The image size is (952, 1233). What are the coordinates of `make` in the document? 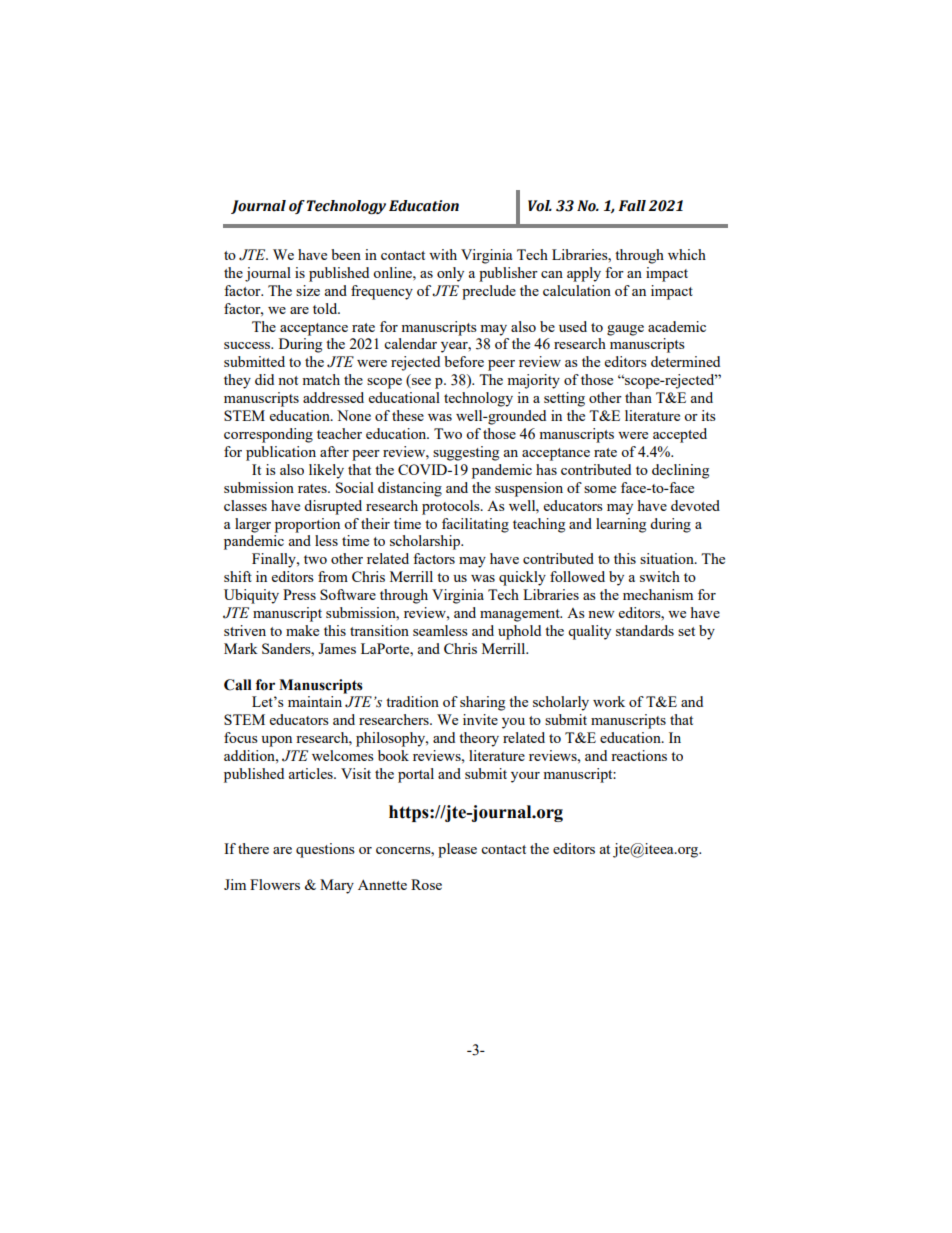 It's located at (302, 630).
